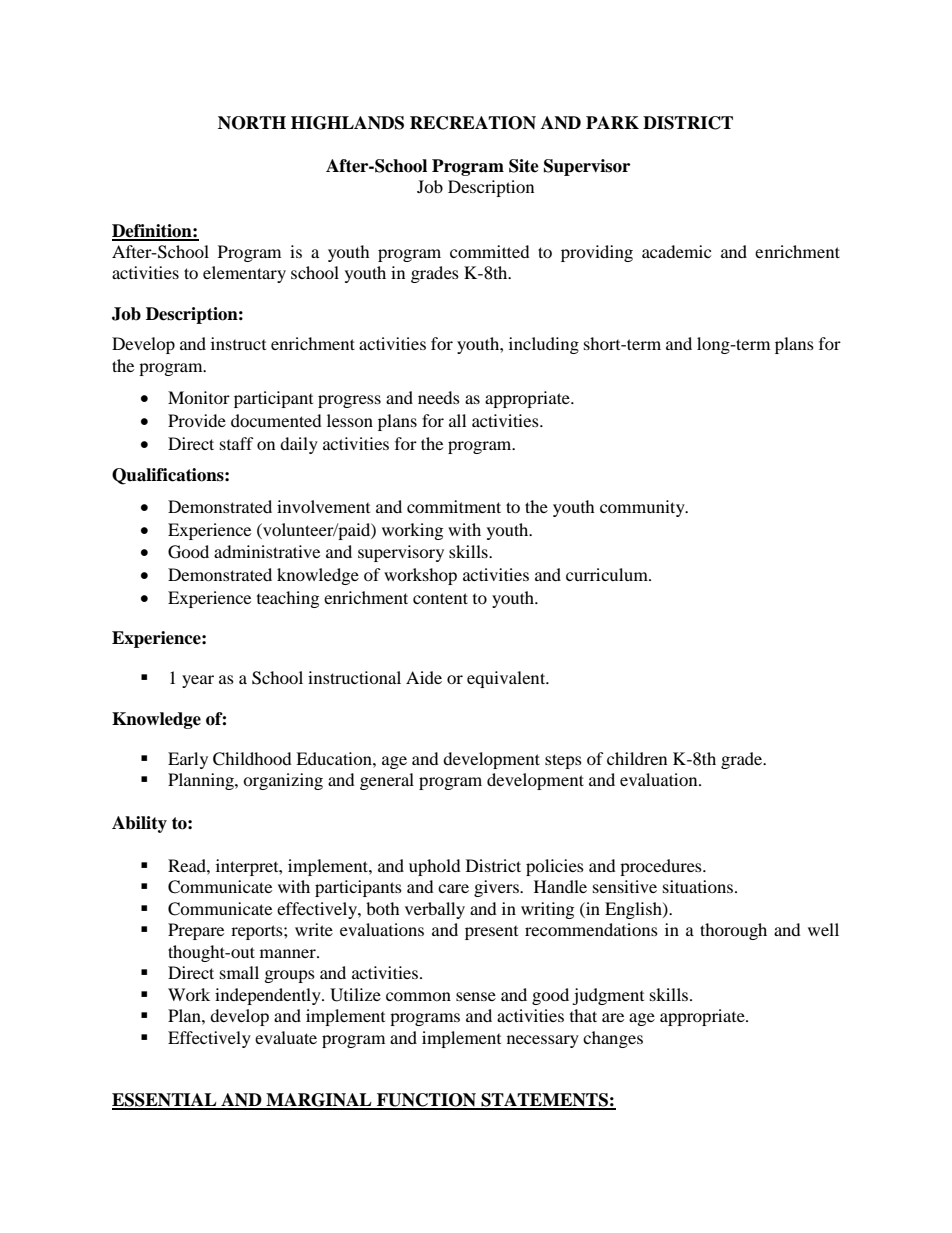  Describe the element at coordinates (165, 1101) in the screenshot. I see `ESSENTIAL` at that location.
